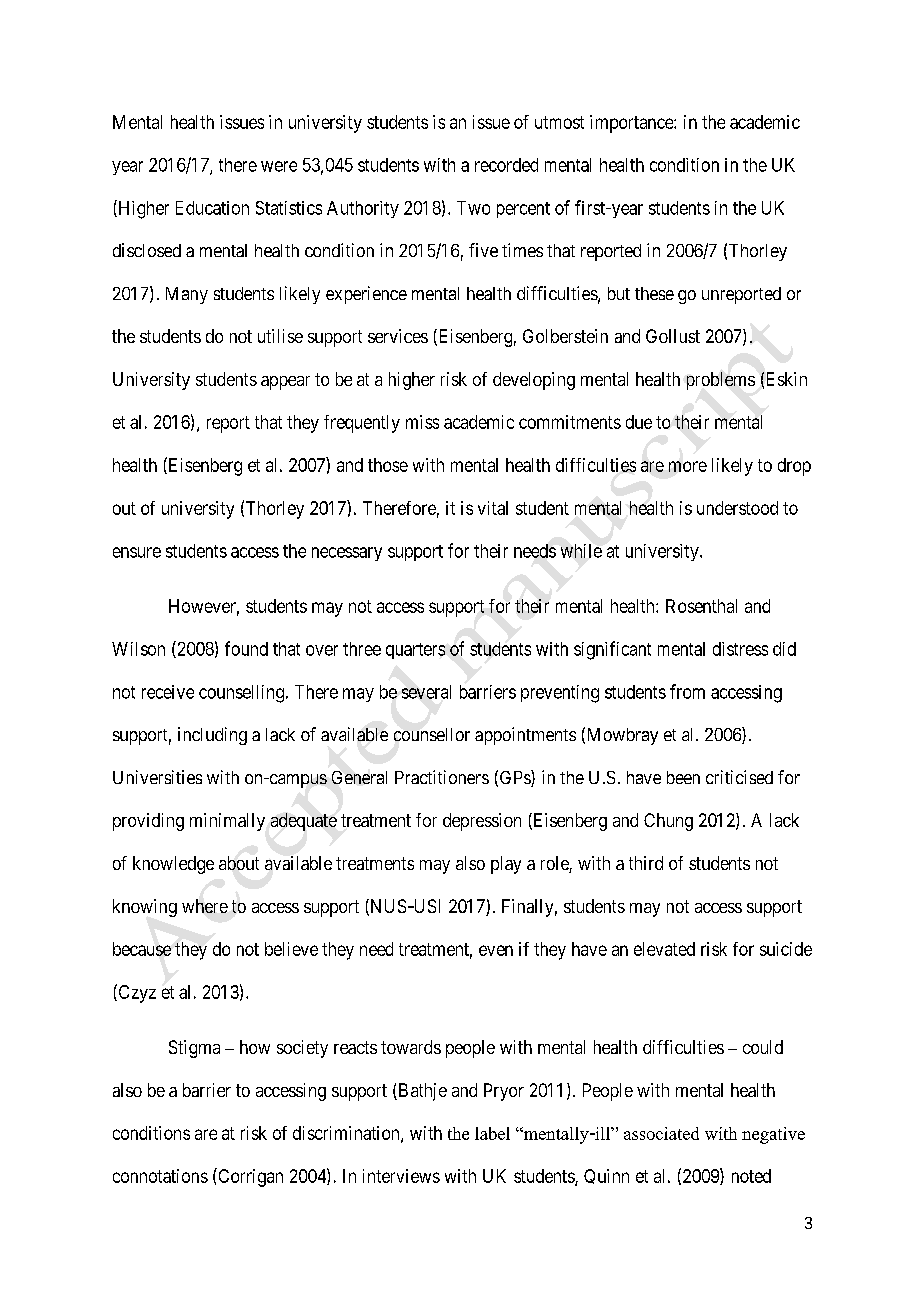  Describe the element at coordinates (506, 165) in the screenshot. I see `recorded` at that location.
